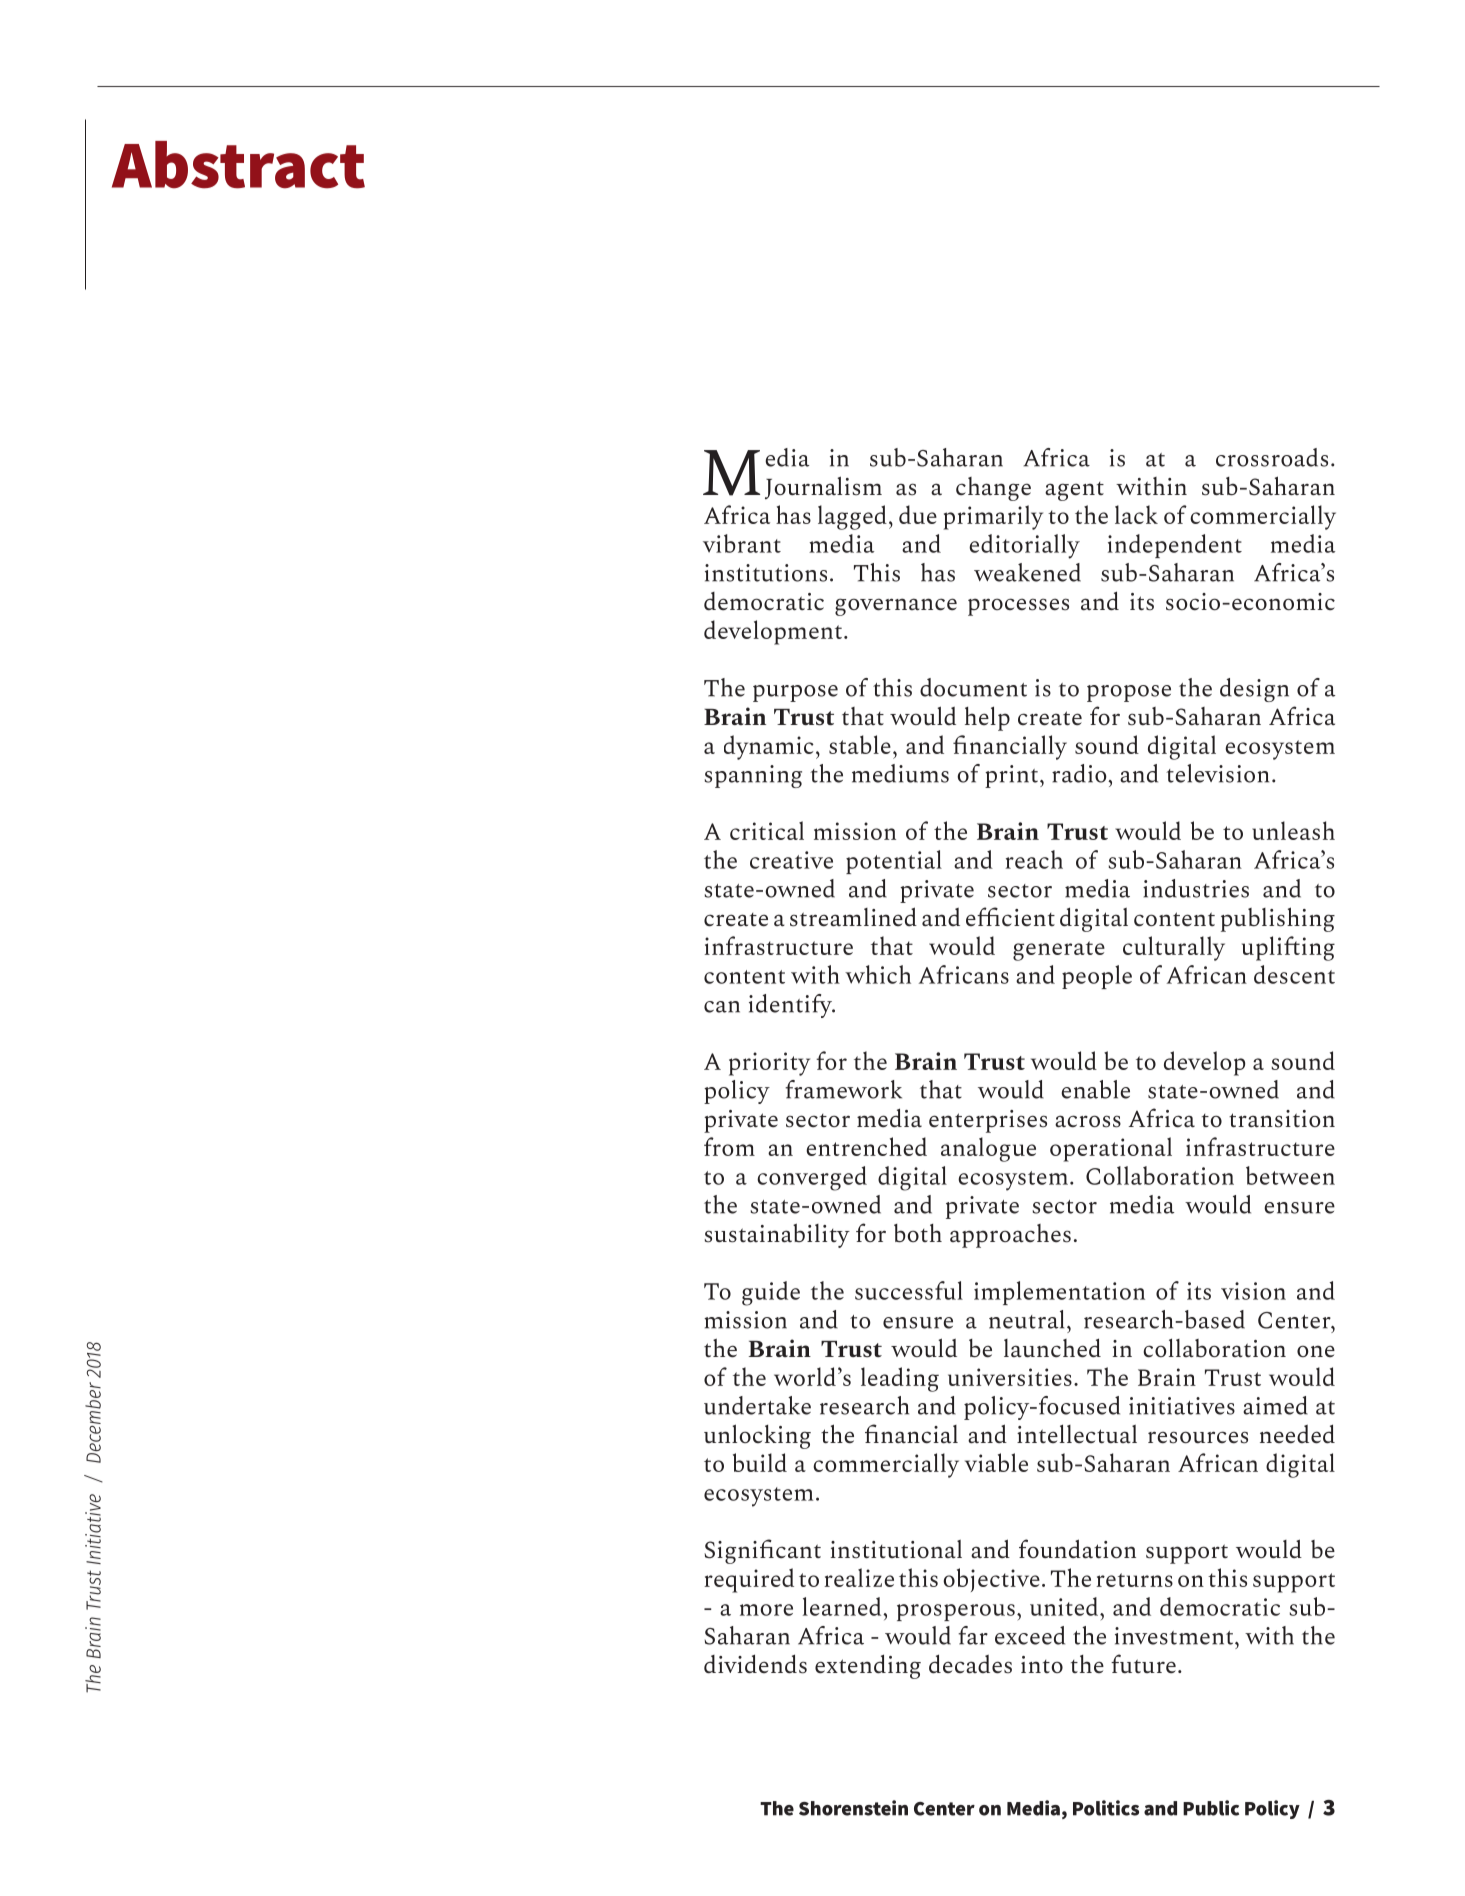  Describe the element at coordinates (1272, 457) in the screenshot. I see `crossroads` at that location.
